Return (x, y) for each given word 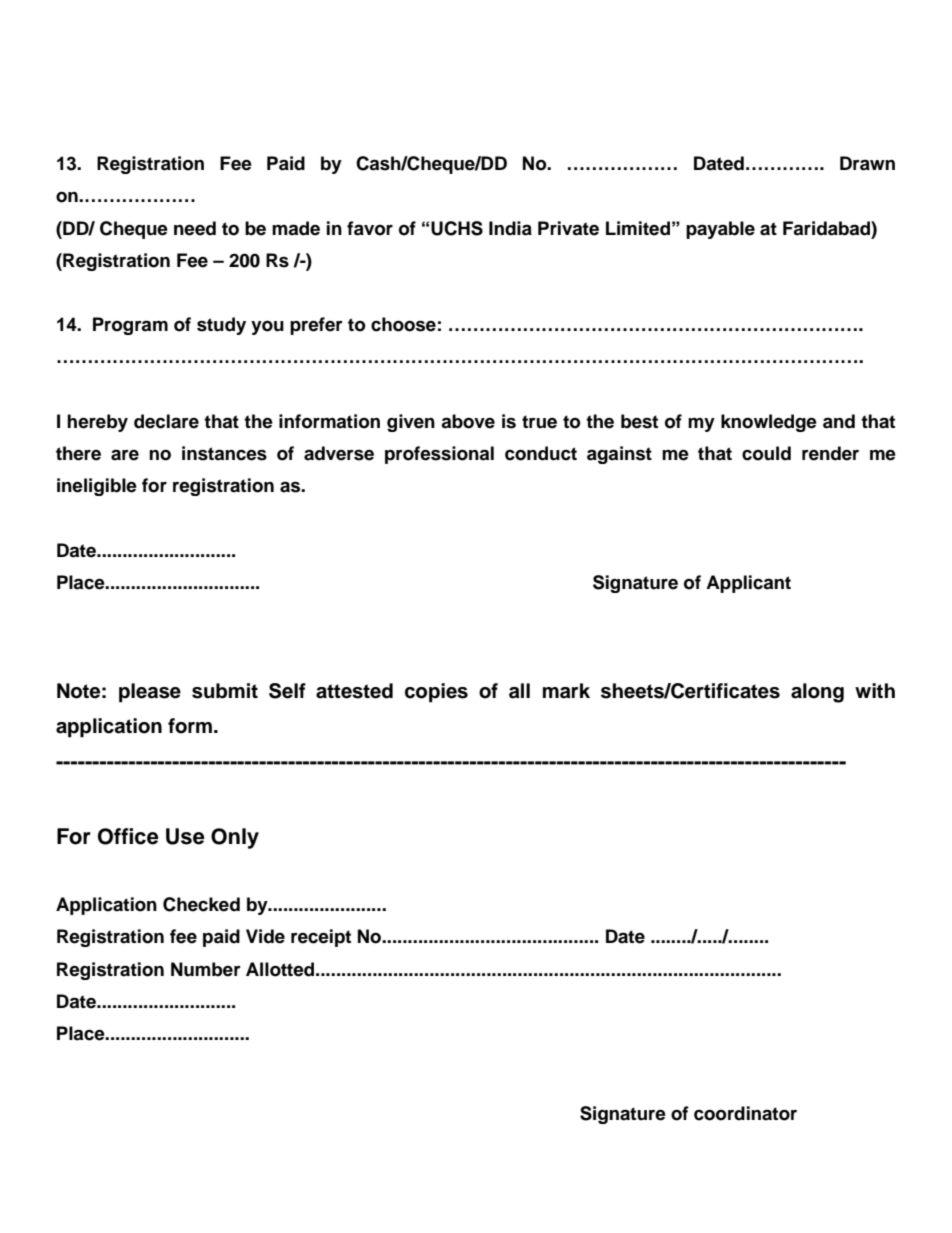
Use (185, 836)
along (817, 693)
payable (720, 230)
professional (439, 455)
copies (436, 693)
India (510, 228)
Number (206, 969)
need (195, 228)
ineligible (97, 487)
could (766, 453)
